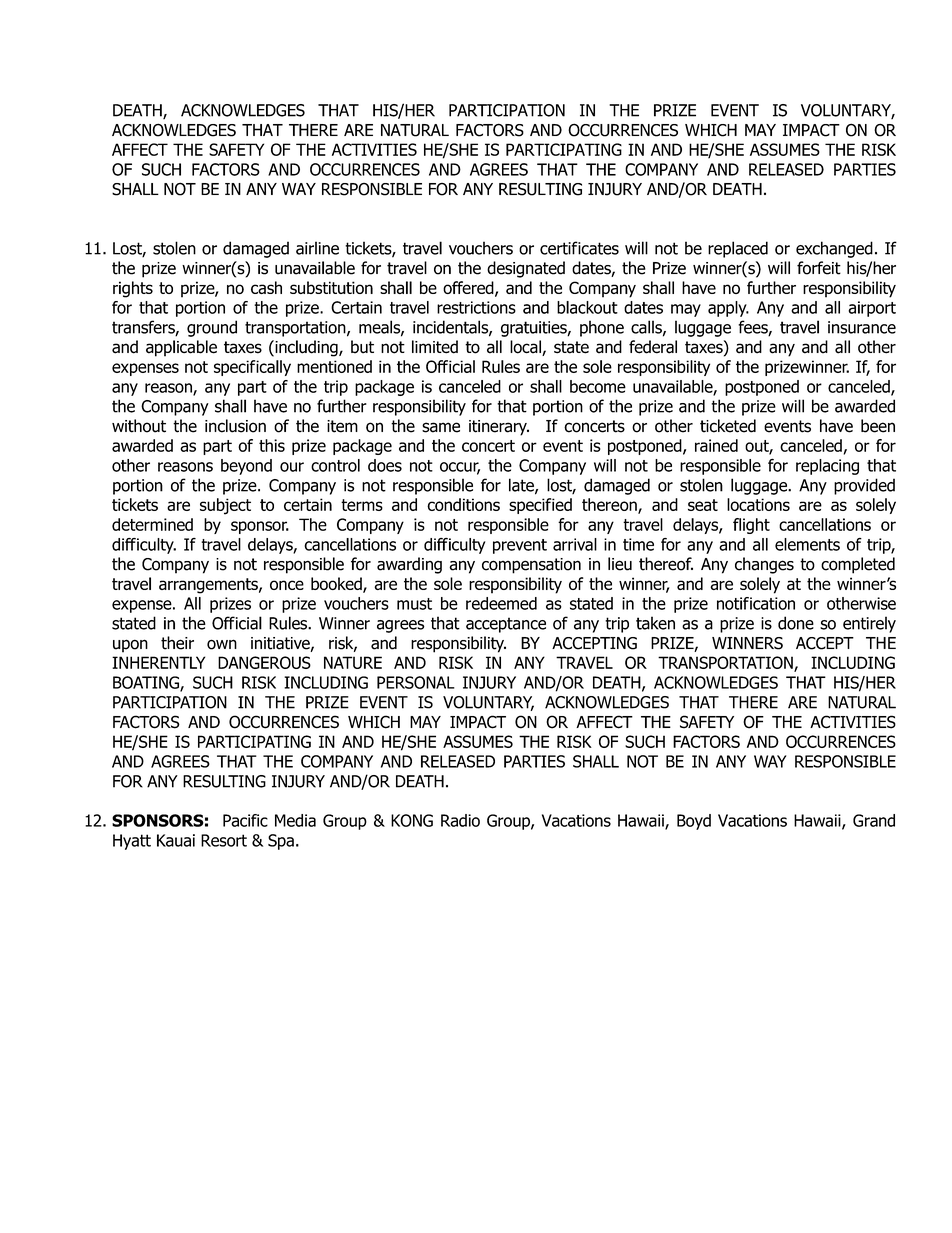  What do you see at coordinates (819, 268) in the document?
I see `forfeit` at bounding box center [819, 268].
